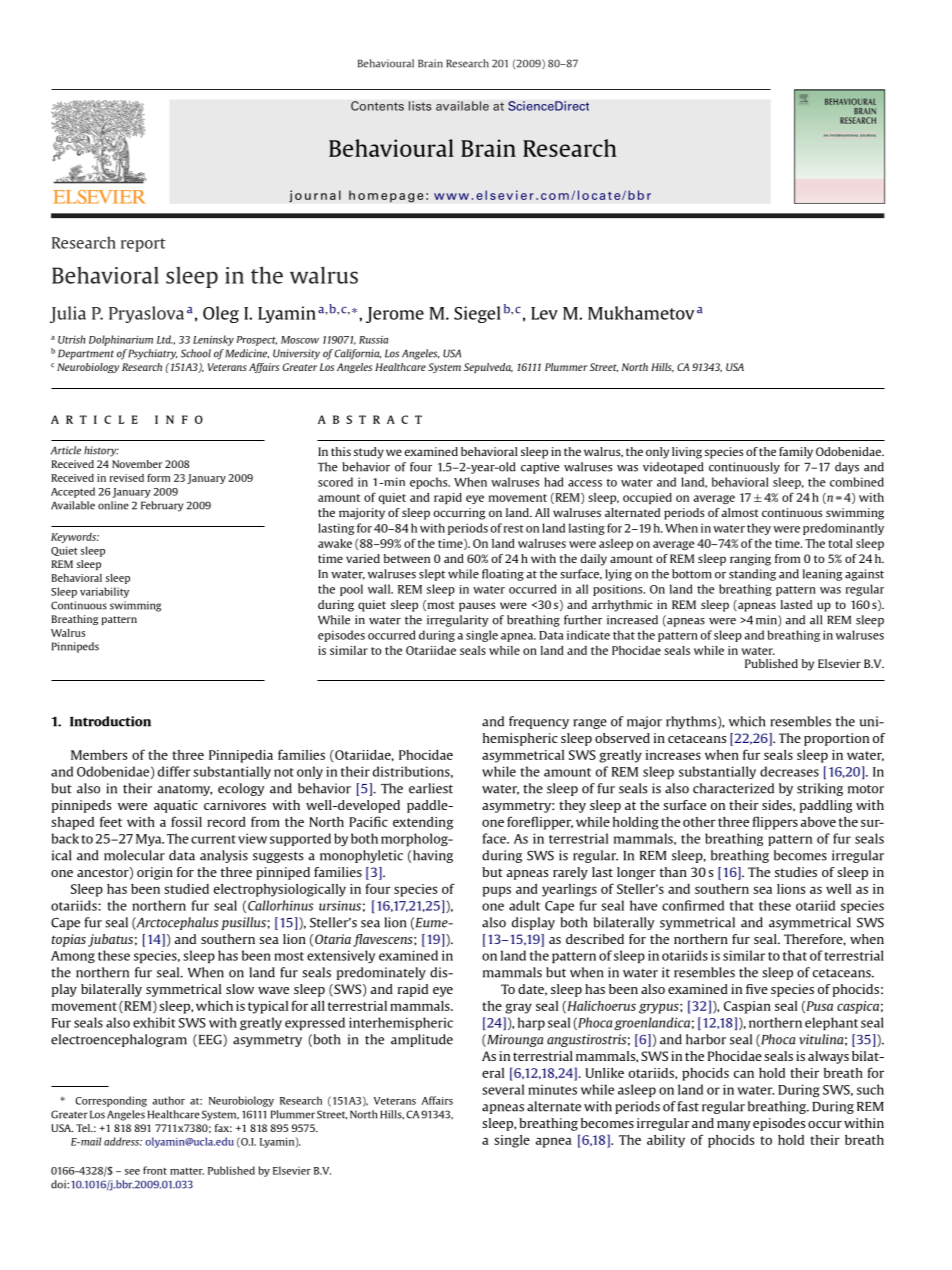  What do you see at coordinates (420, 106) in the screenshot?
I see `lists` at bounding box center [420, 106].
